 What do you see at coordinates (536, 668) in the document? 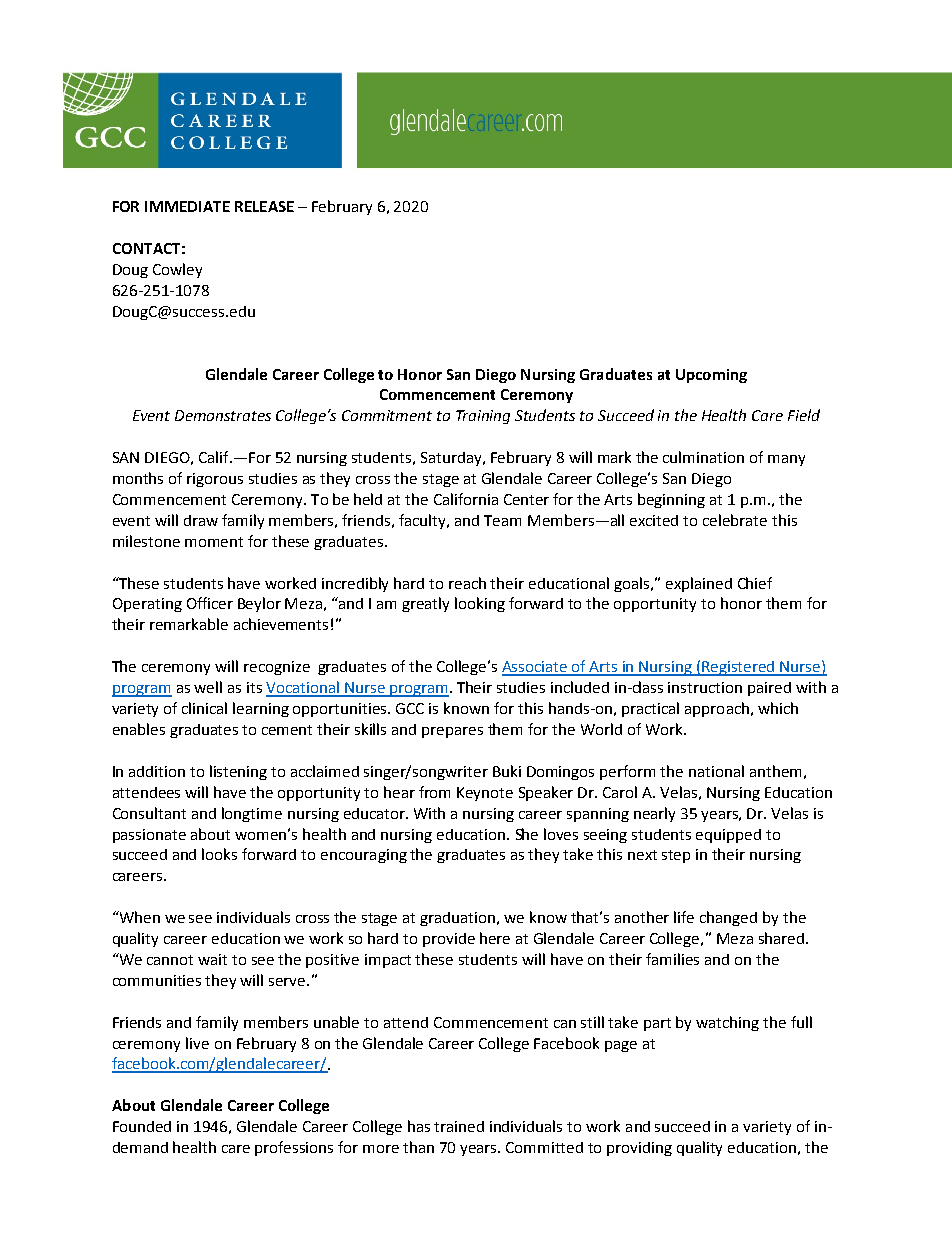
I see `Associate` at bounding box center [536, 668].
